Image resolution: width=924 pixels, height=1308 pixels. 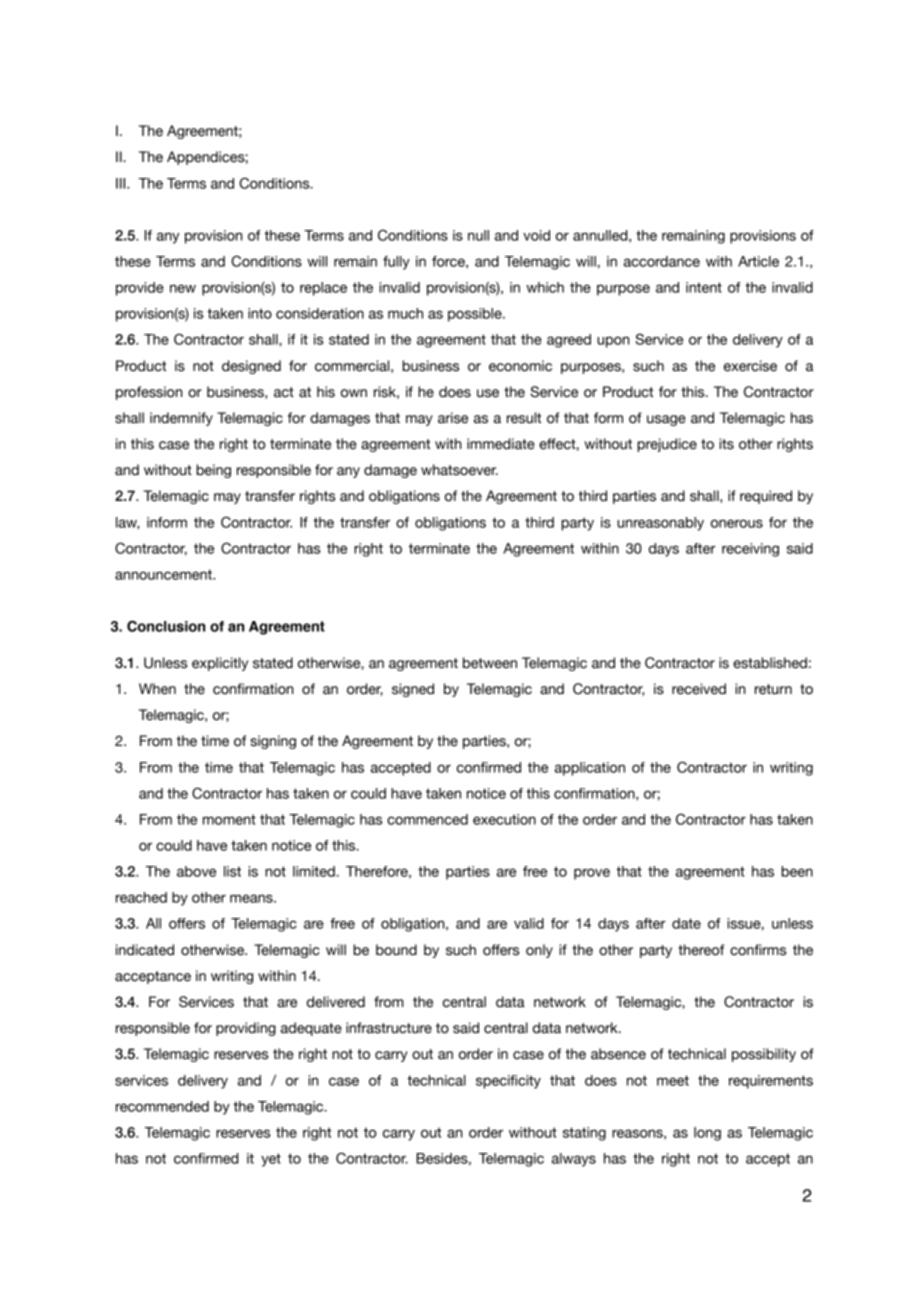 I want to click on Article, so click(x=758, y=261).
